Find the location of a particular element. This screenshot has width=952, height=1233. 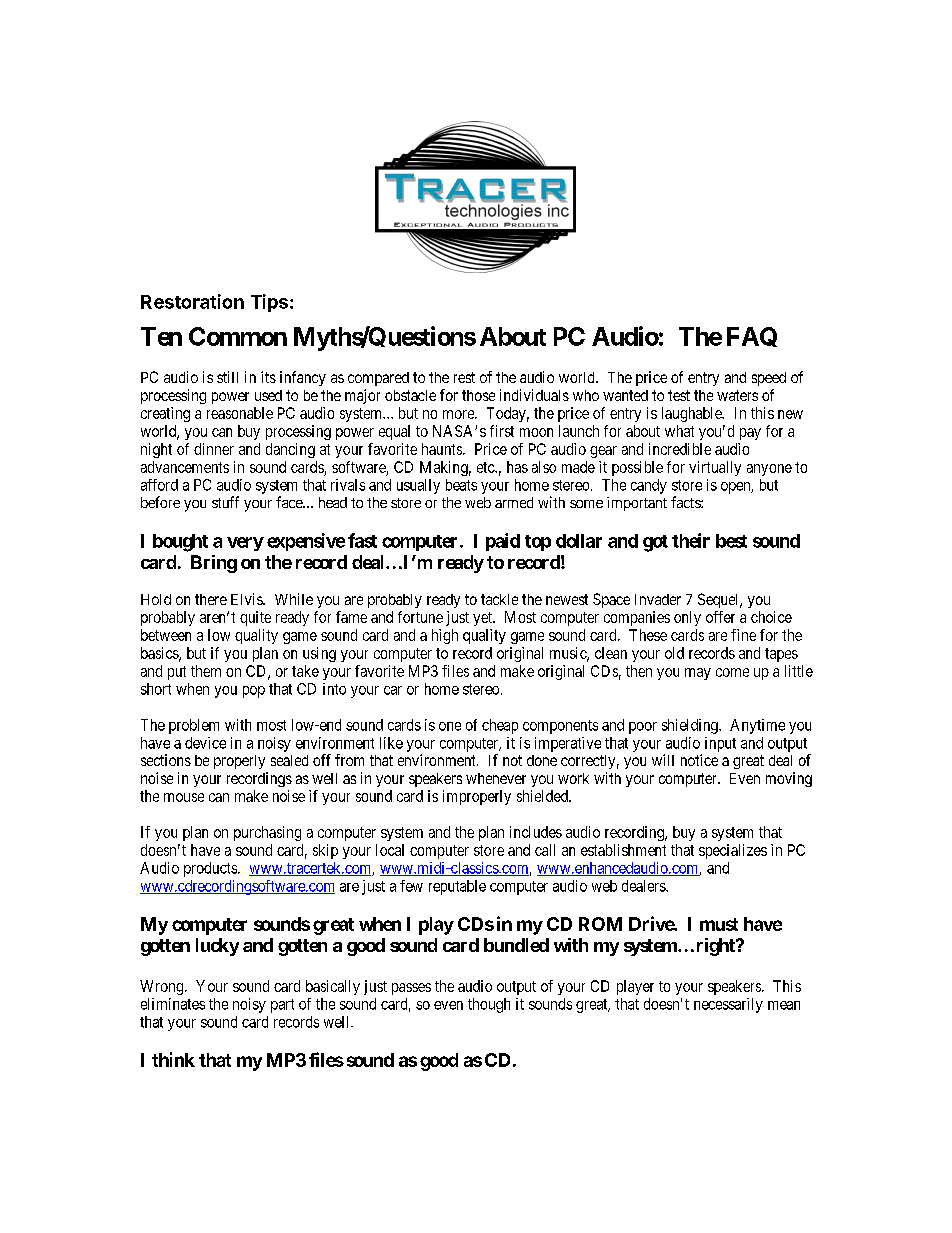

though is located at coordinates (489, 1005).
